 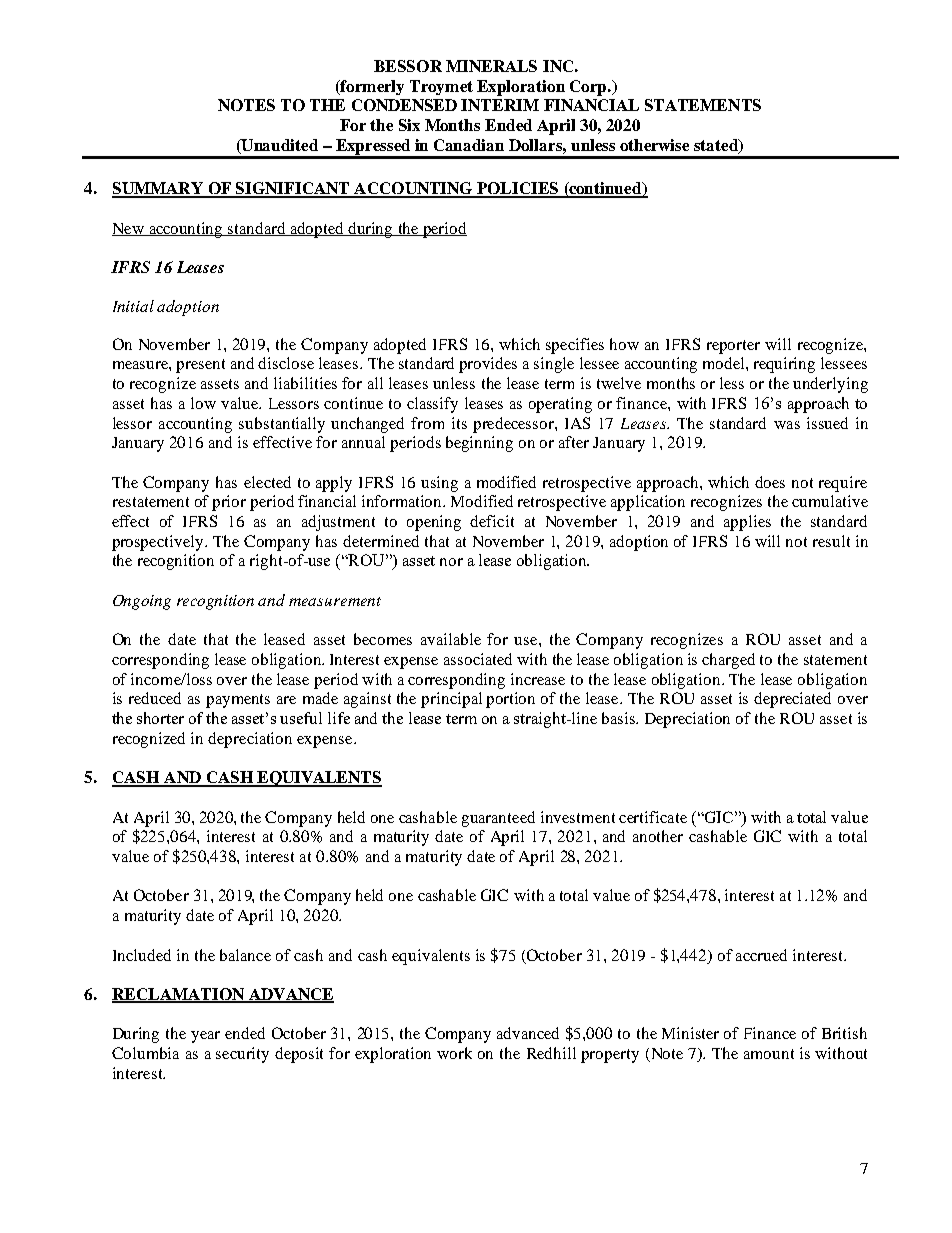 I want to click on guaranteed, so click(x=498, y=819).
